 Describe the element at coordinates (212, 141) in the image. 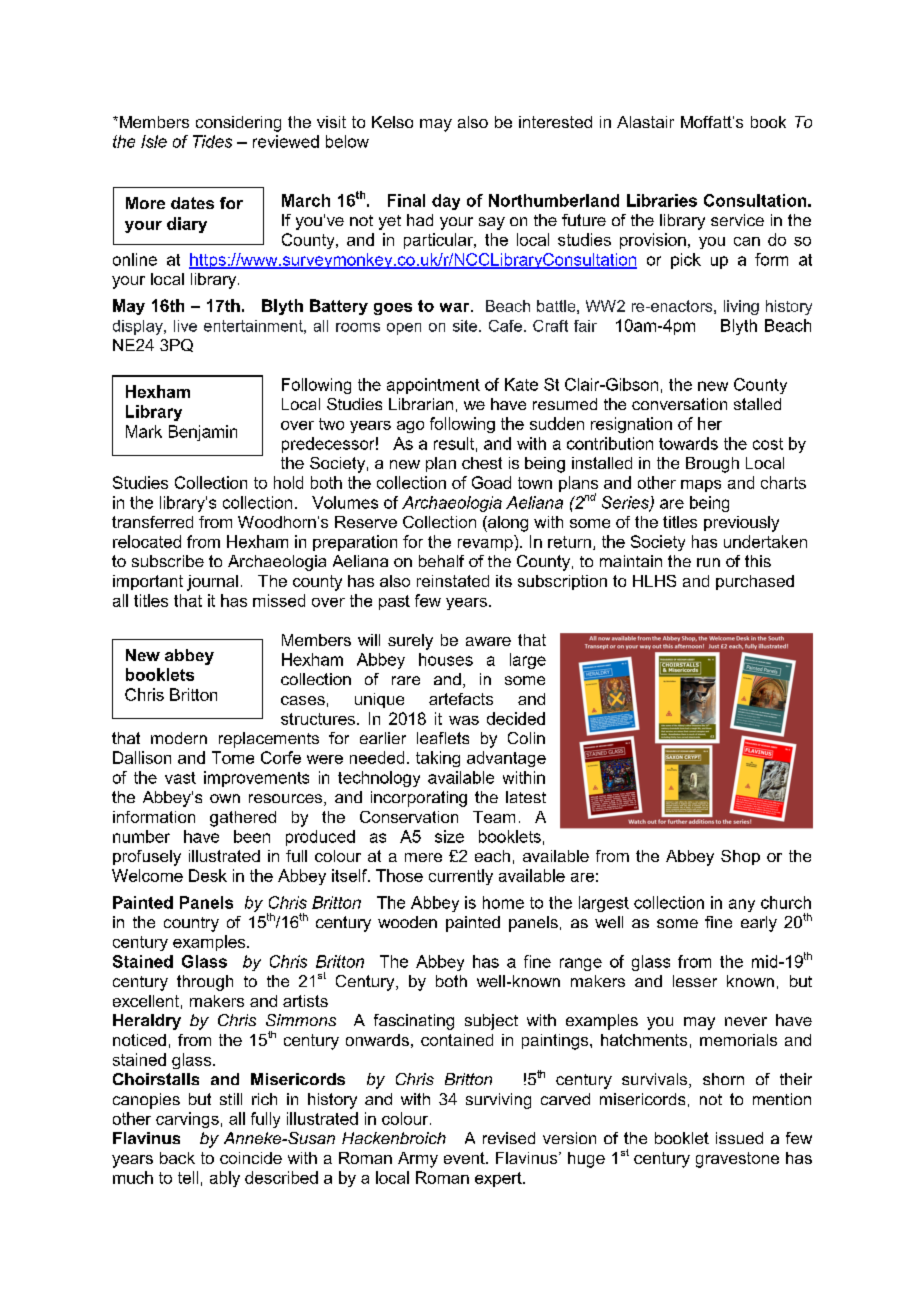

I see `Tides` at that location.
